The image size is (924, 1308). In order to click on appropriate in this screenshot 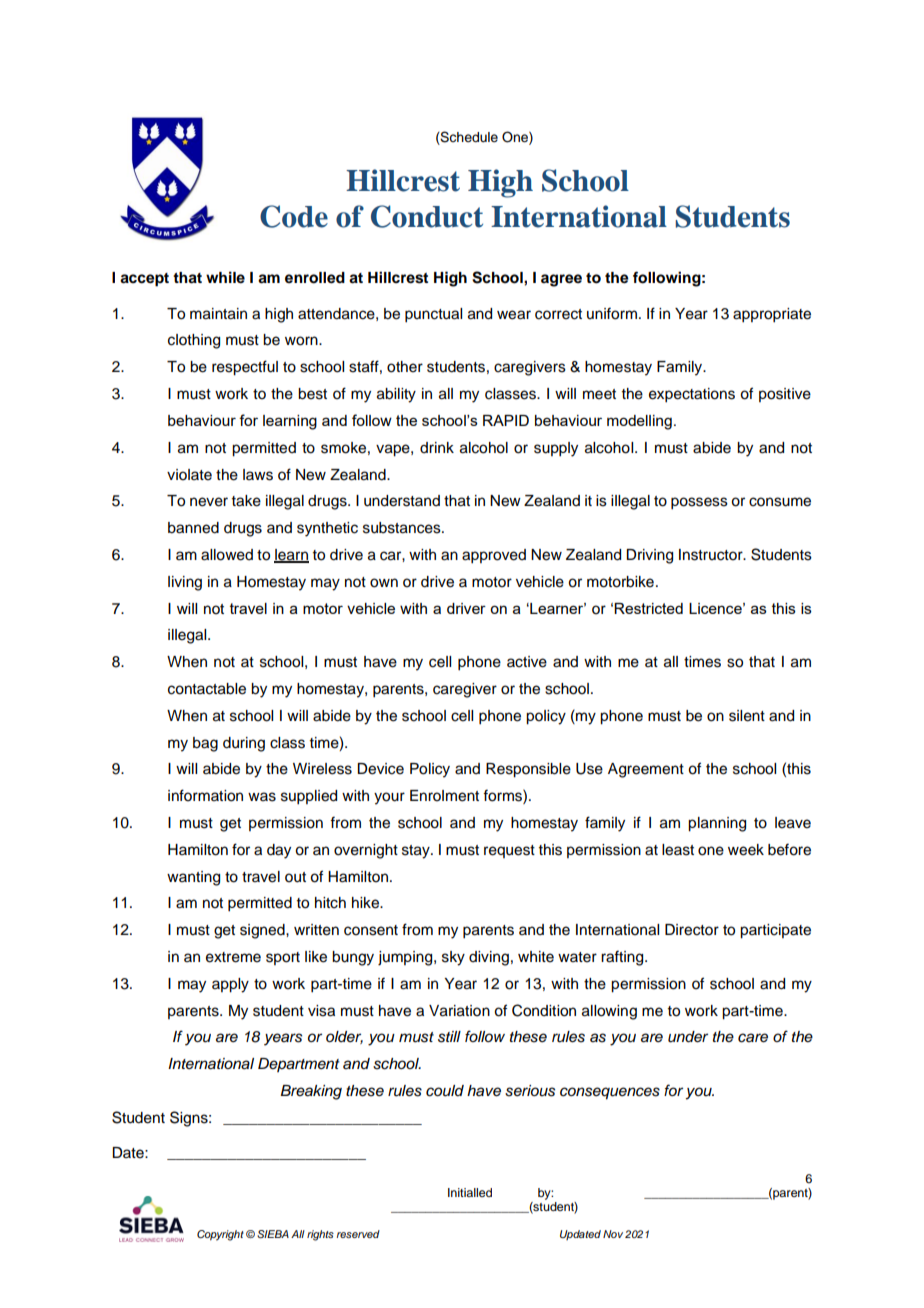, I will do `click(772, 315)`.
